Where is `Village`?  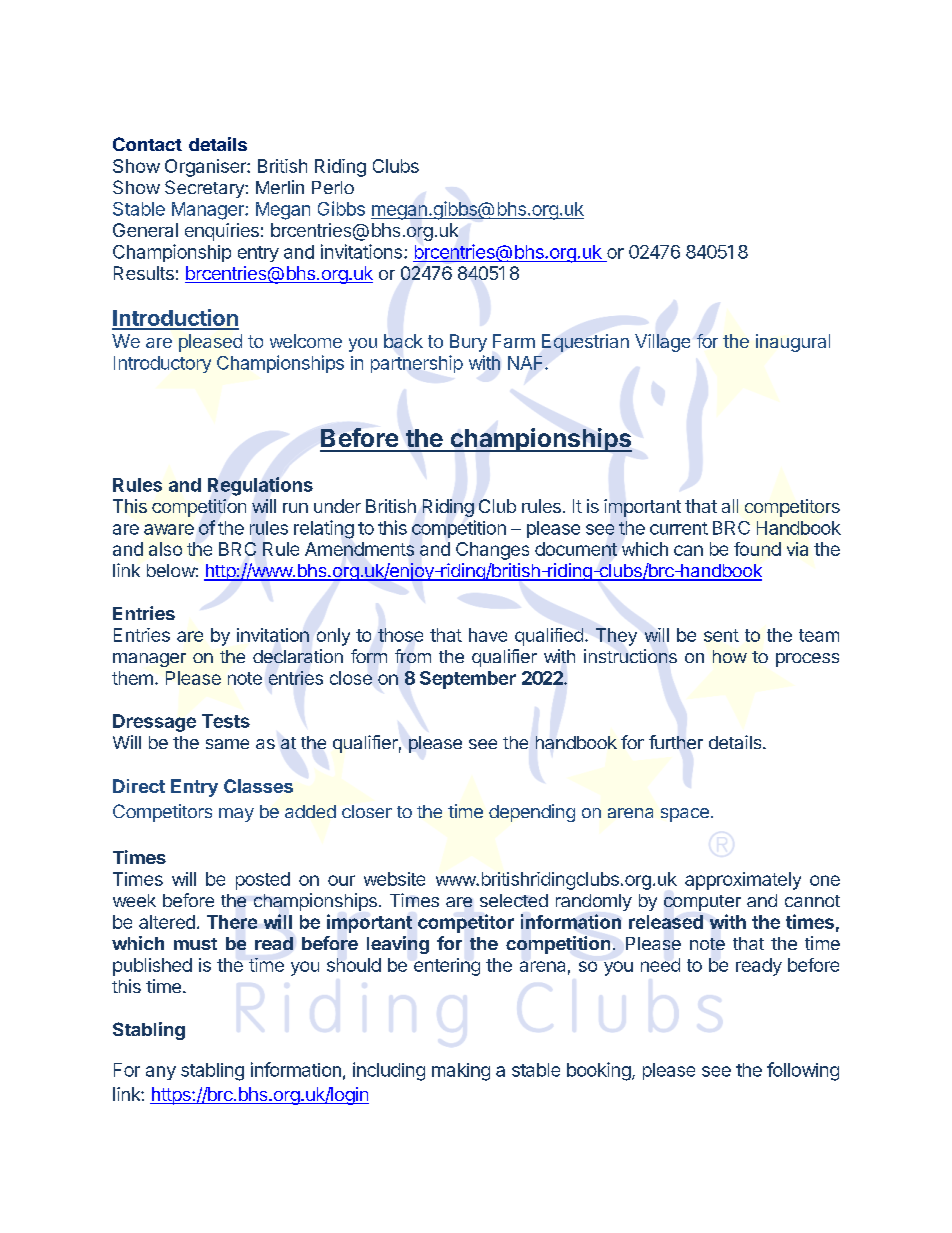 Village is located at coordinates (662, 343).
